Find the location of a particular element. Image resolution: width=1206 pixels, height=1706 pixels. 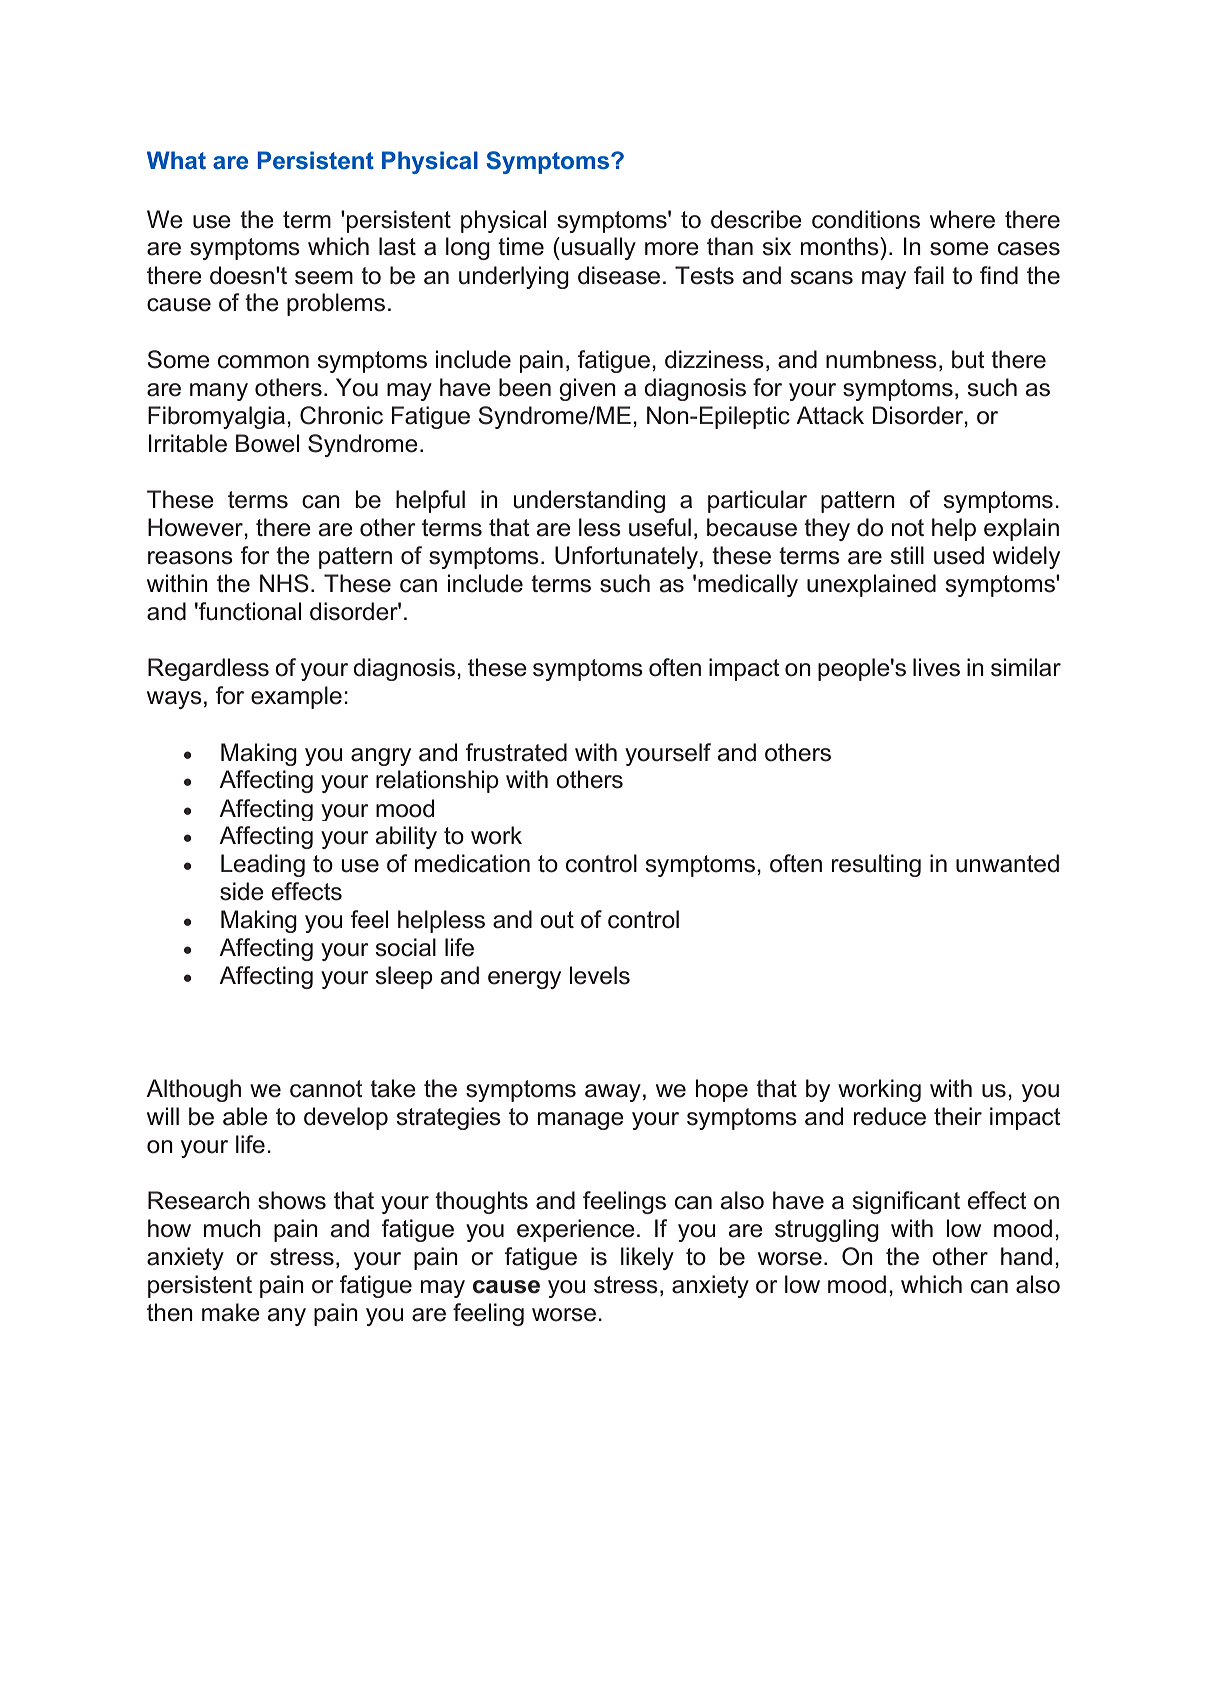

make is located at coordinates (231, 1312).
